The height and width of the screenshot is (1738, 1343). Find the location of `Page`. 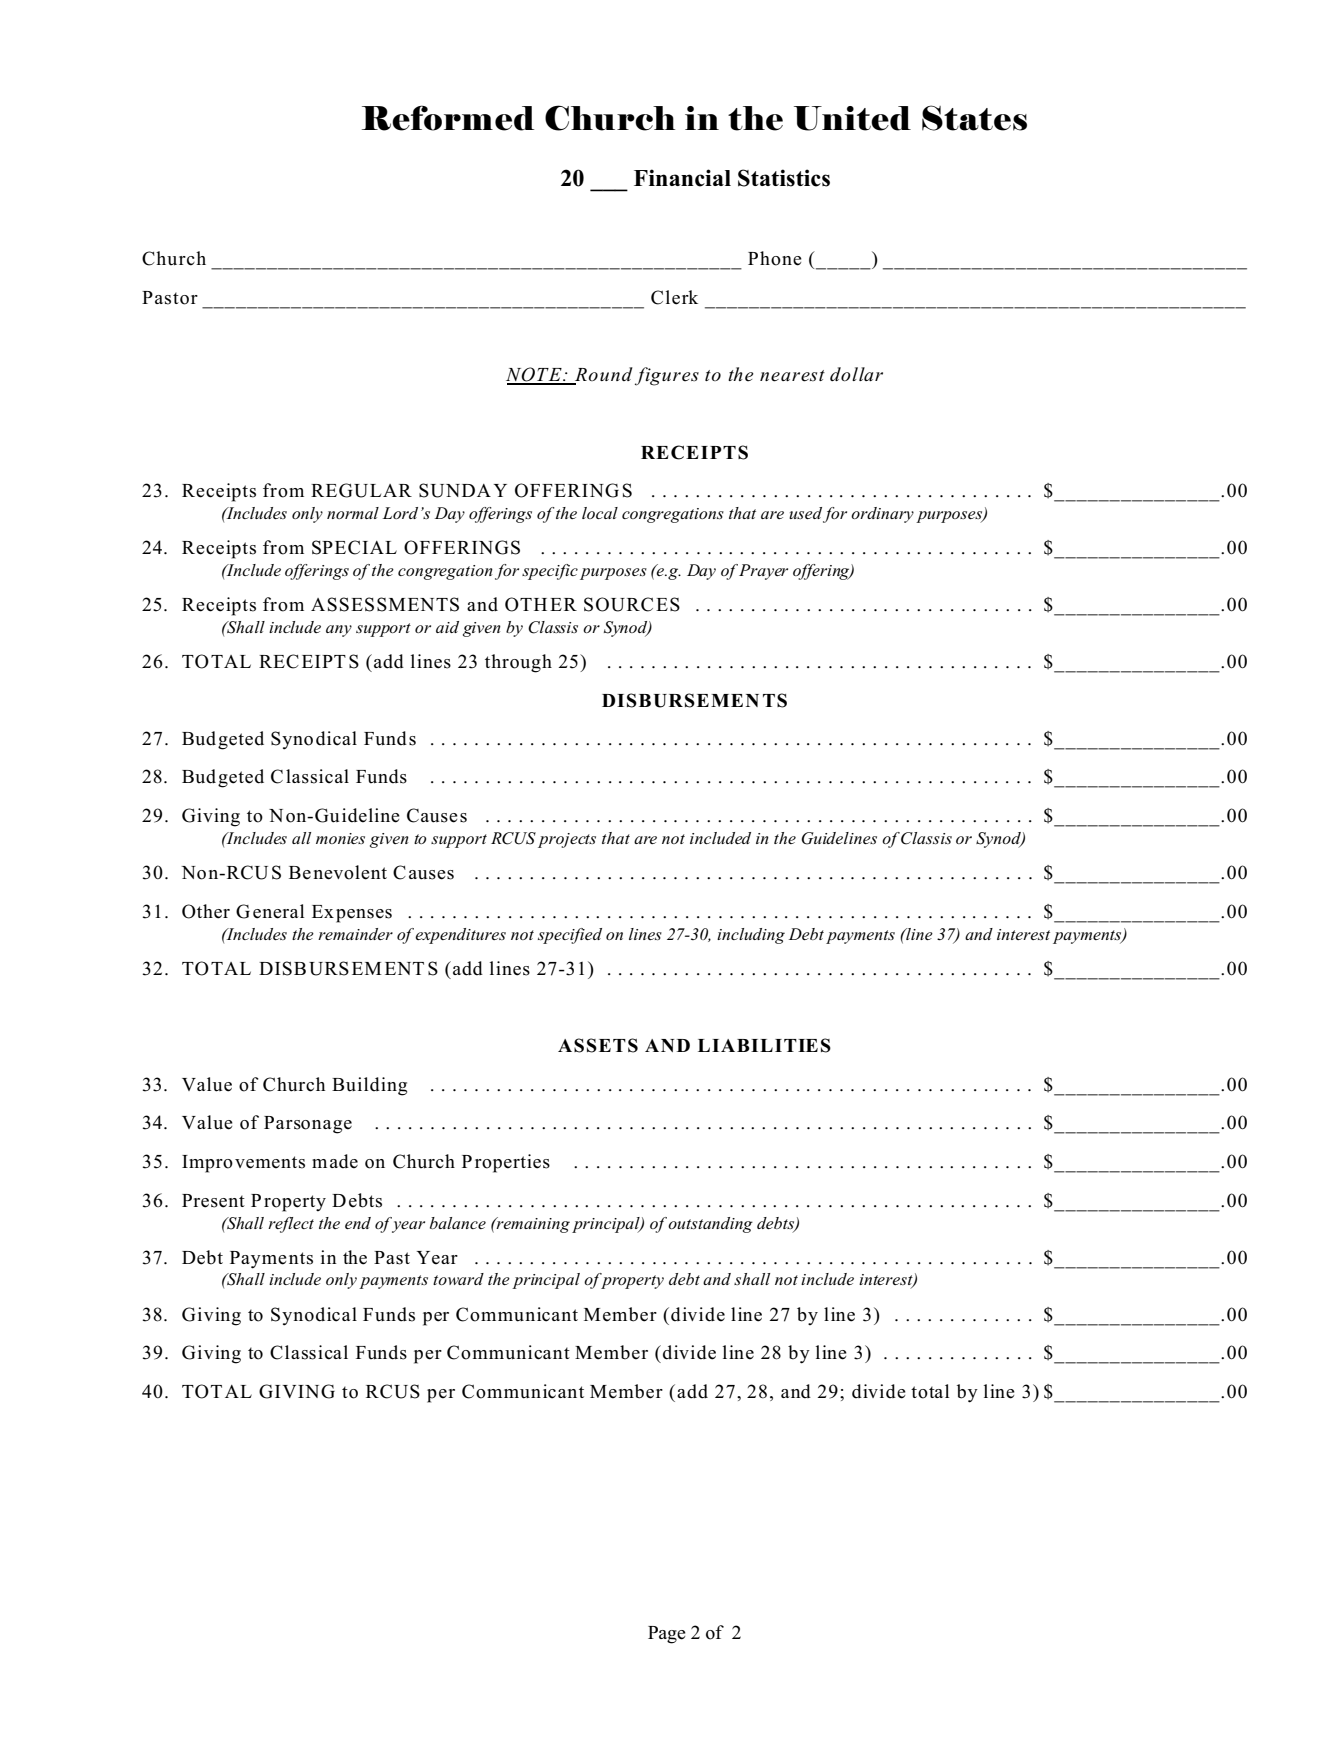

Page is located at coordinates (667, 1635).
